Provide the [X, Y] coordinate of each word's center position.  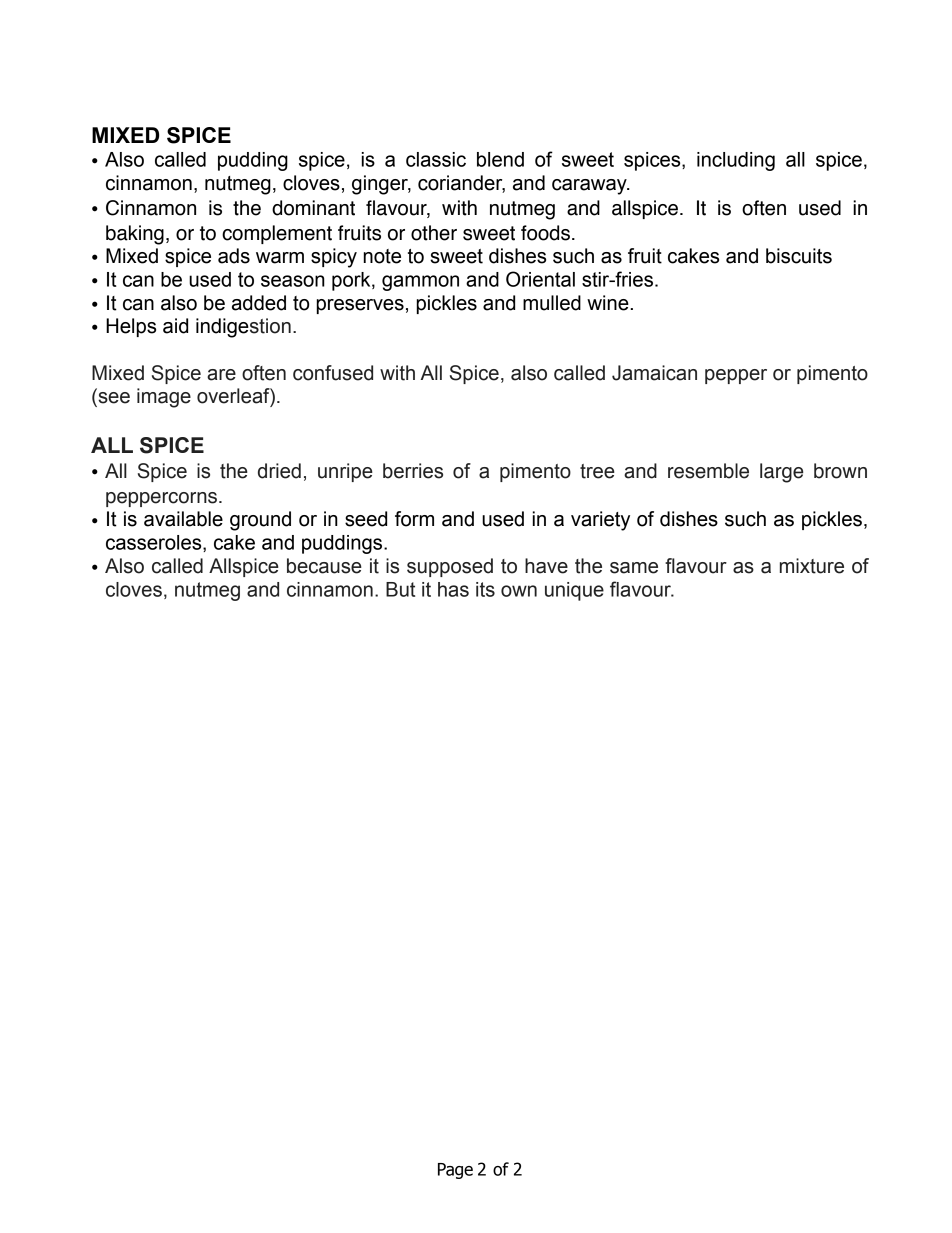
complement [277, 234]
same [634, 568]
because [324, 566]
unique [574, 591]
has [453, 589]
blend [500, 159]
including [736, 161]
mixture [812, 566]
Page [455, 1171]
